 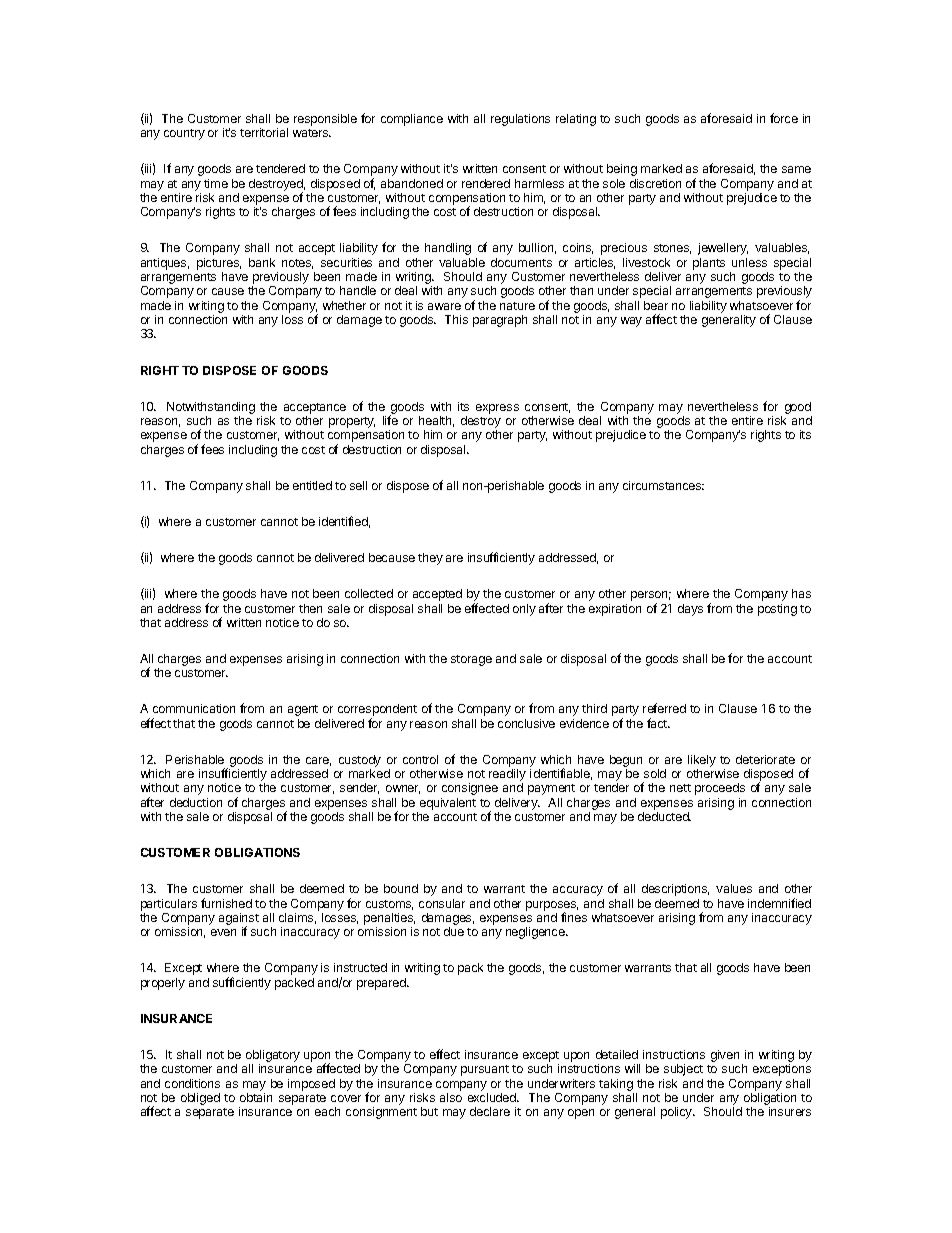 What do you see at coordinates (485, 1070) in the document?
I see `pursuant` at bounding box center [485, 1070].
